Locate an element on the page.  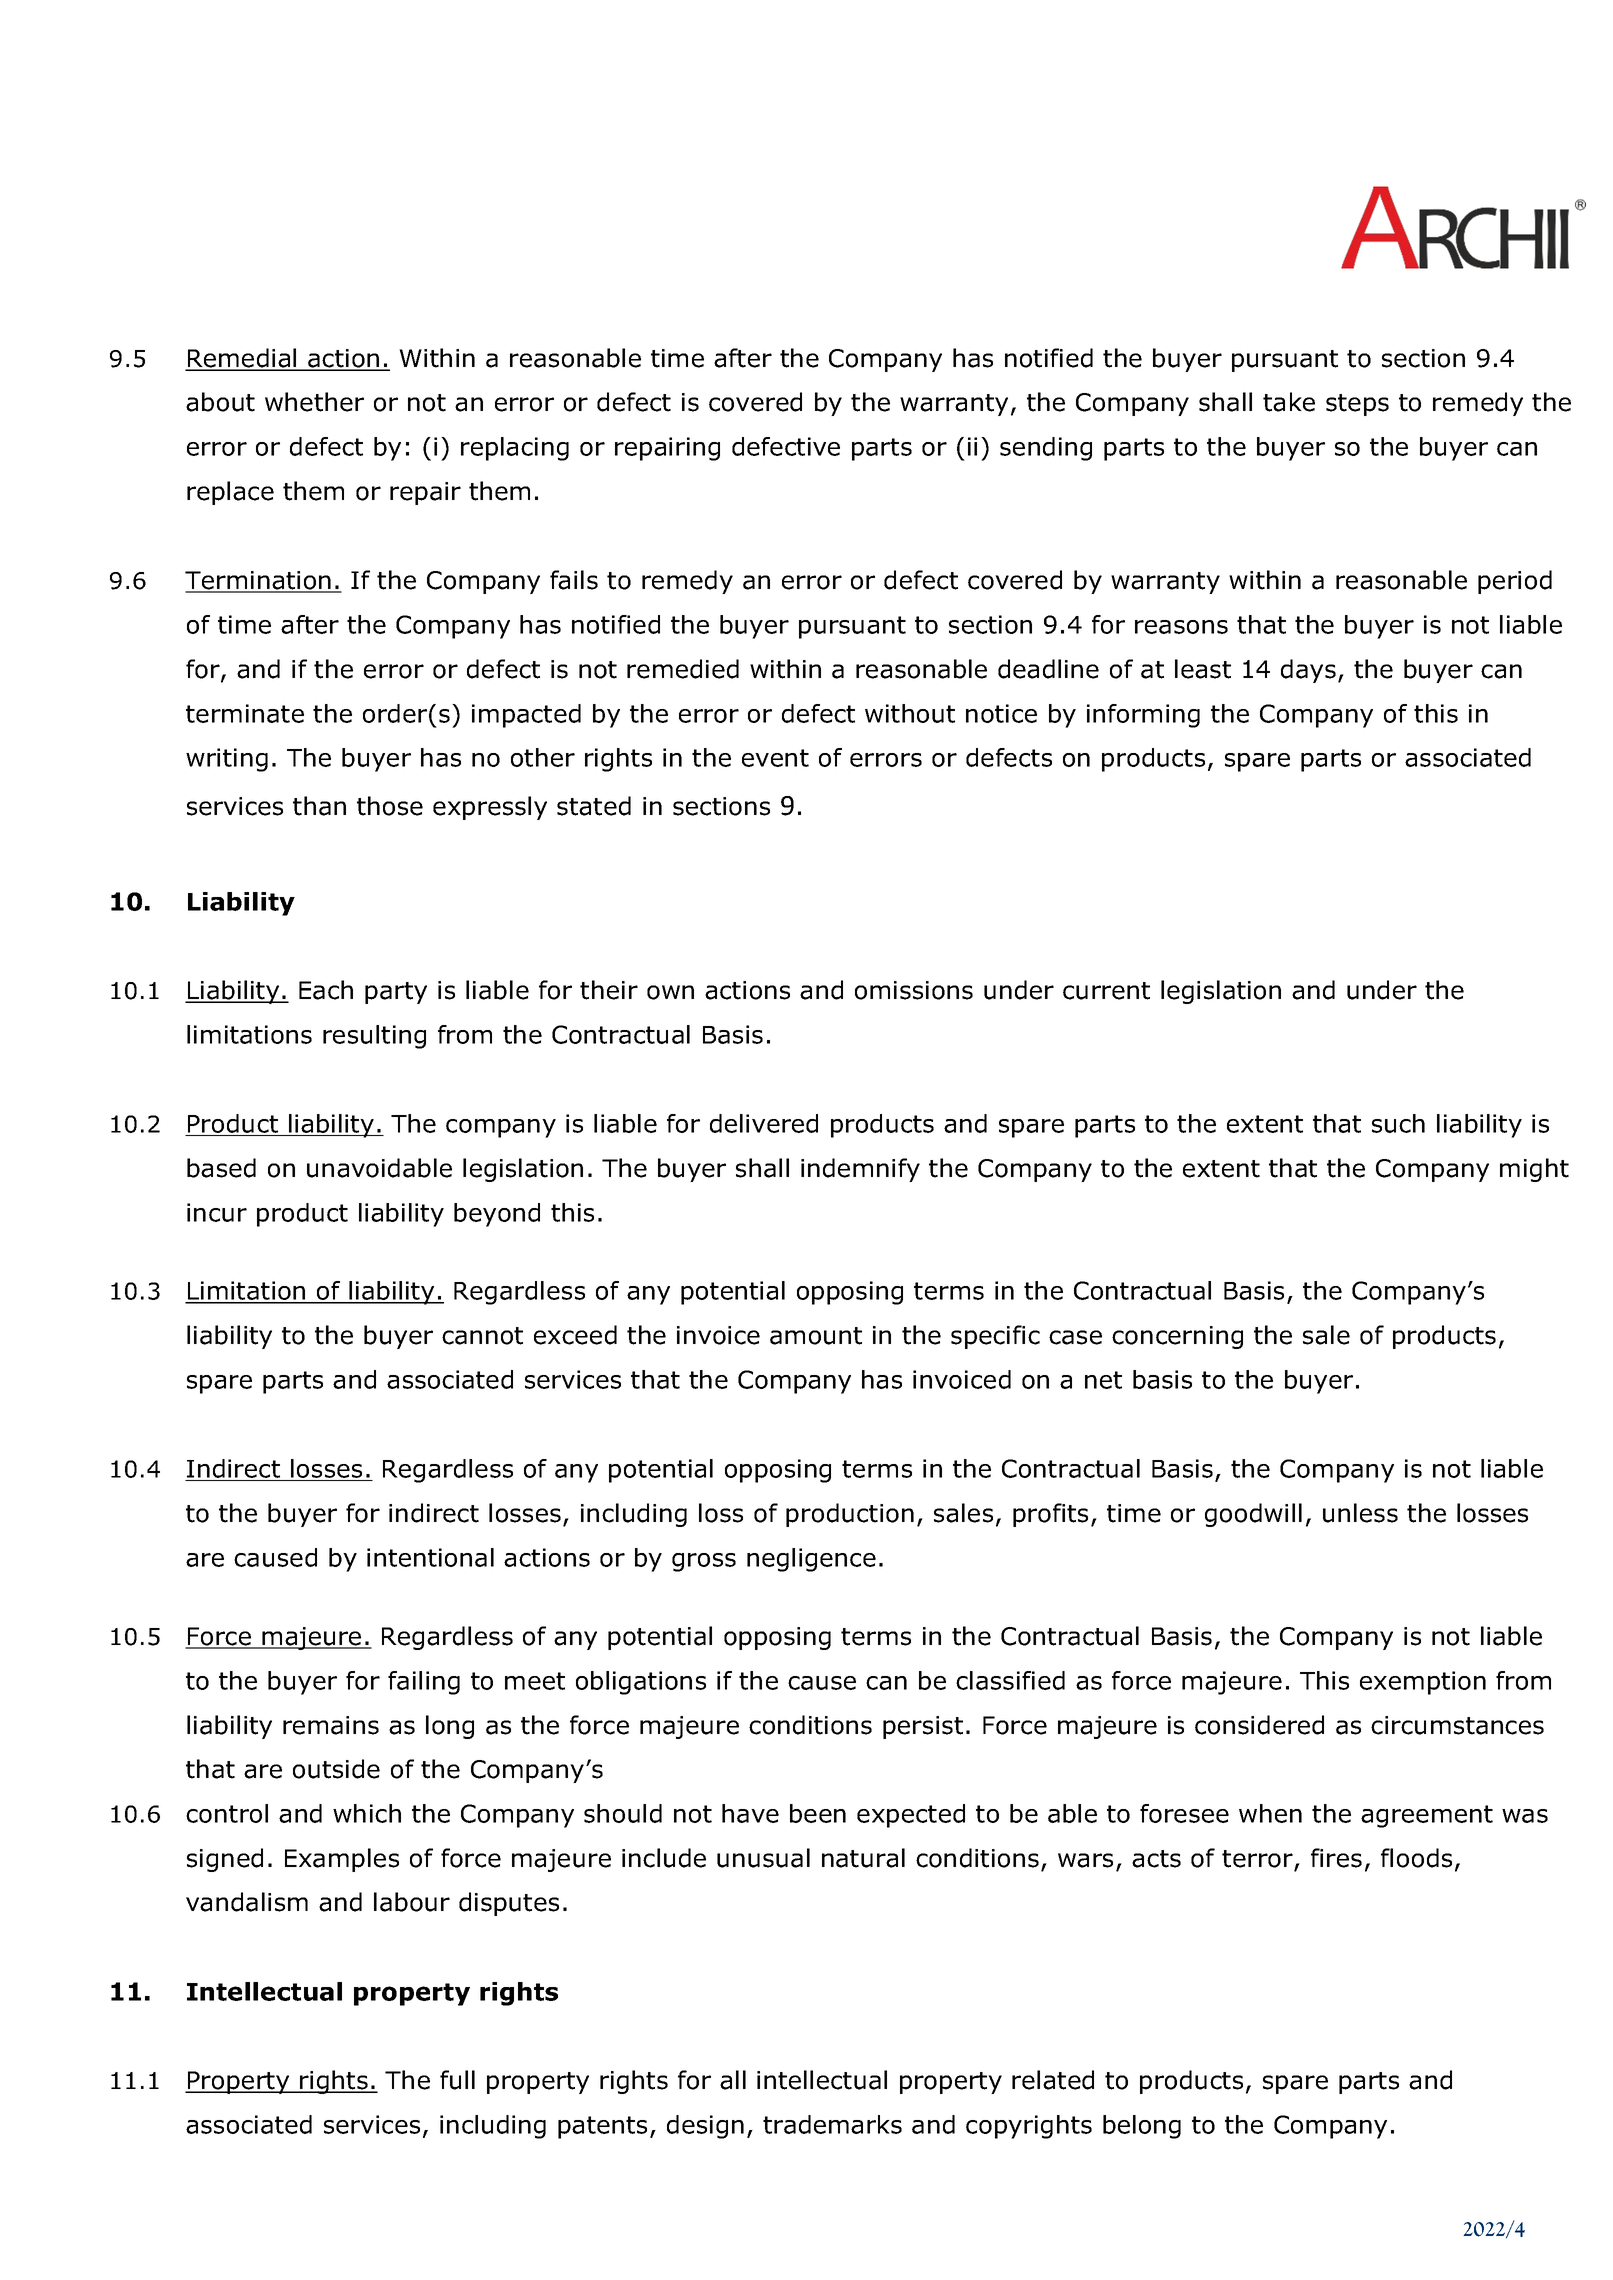
such is located at coordinates (1398, 1123).
